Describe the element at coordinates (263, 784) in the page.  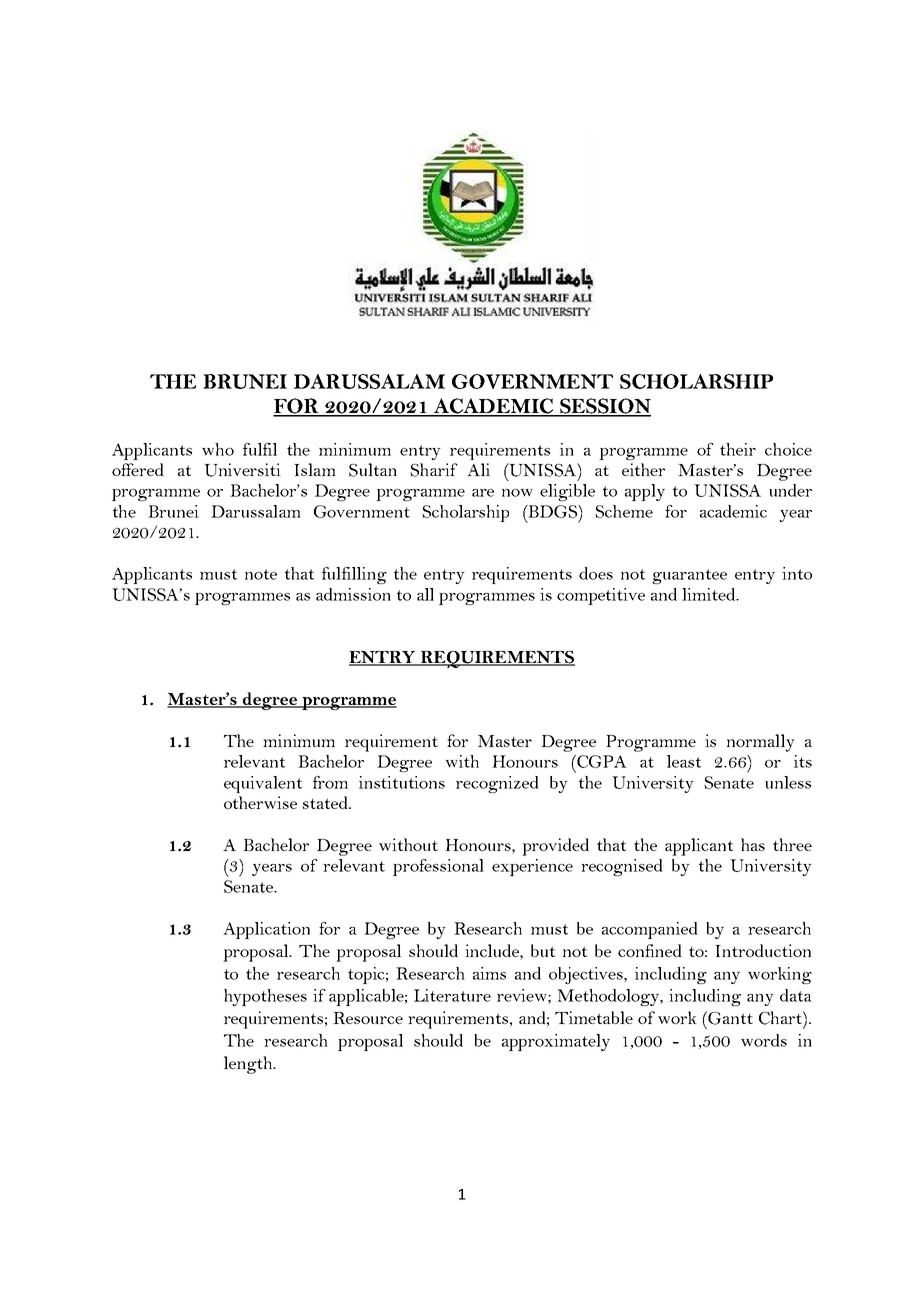
I see `equivalent` at that location.
